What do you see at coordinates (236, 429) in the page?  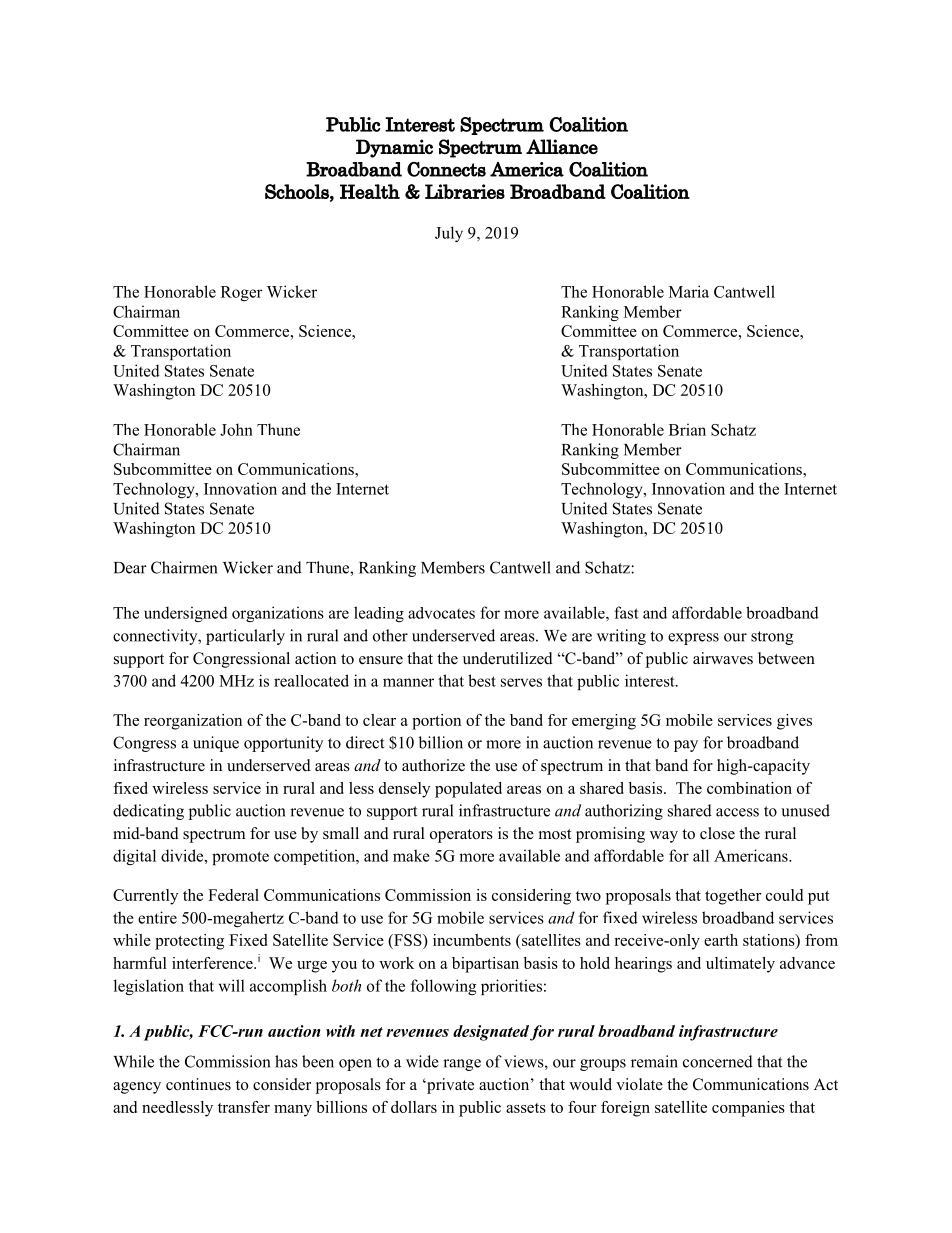 I see `John` at bounding box center [236, 429].
